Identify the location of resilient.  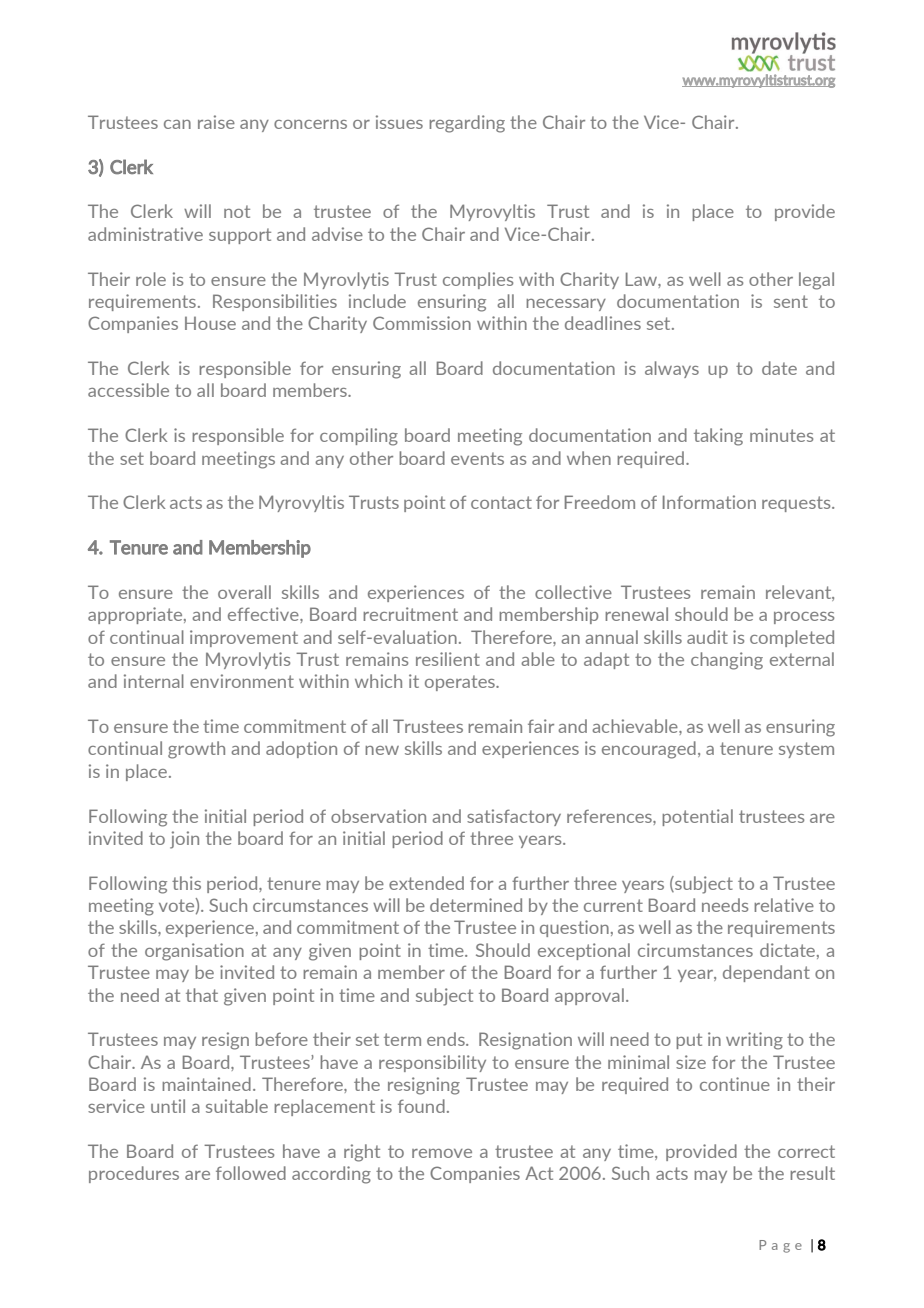
(448, 659).
